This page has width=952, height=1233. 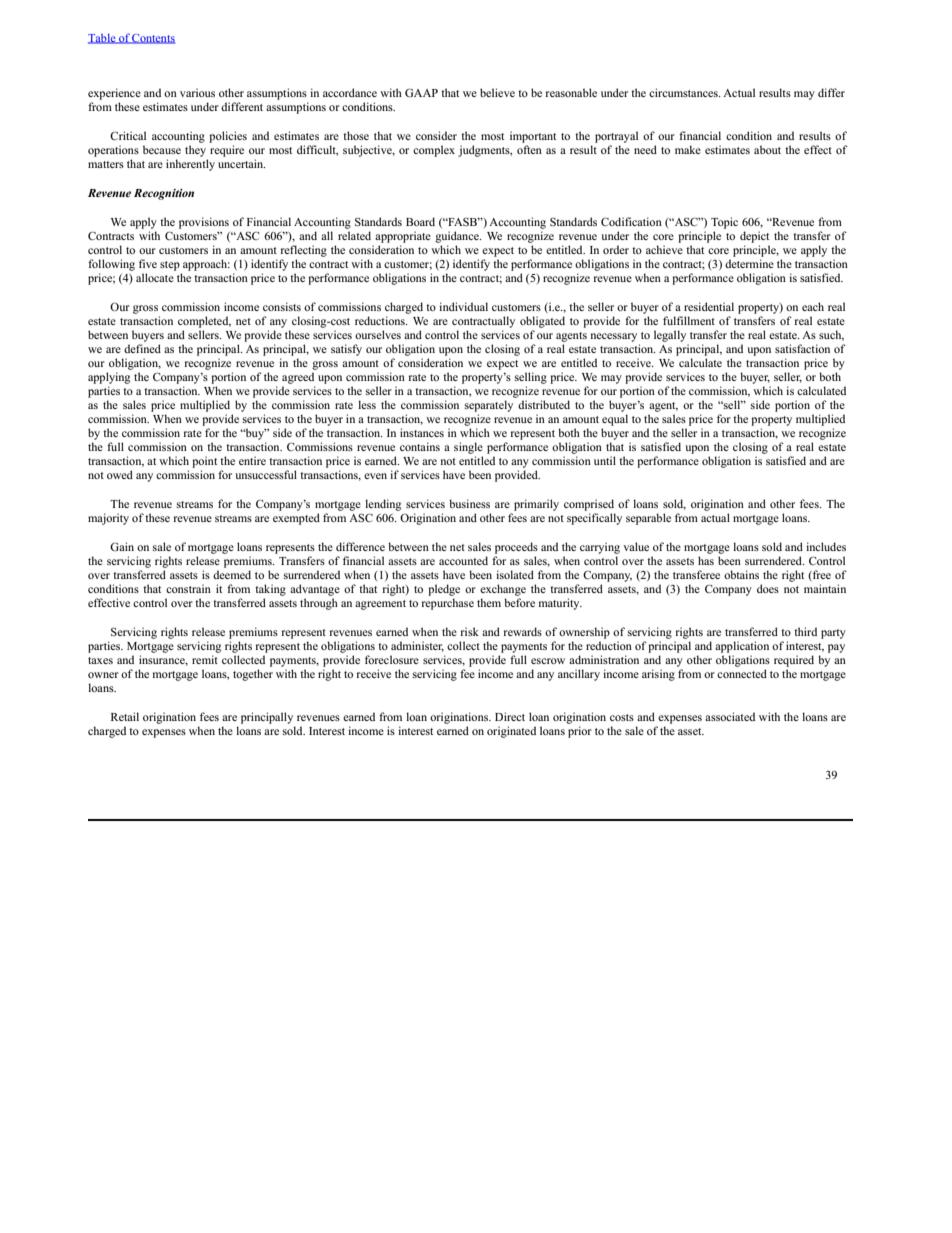 What do you see at coordinates (204, 462) in the page?
I see `point` at bounding box center [204, 462].
